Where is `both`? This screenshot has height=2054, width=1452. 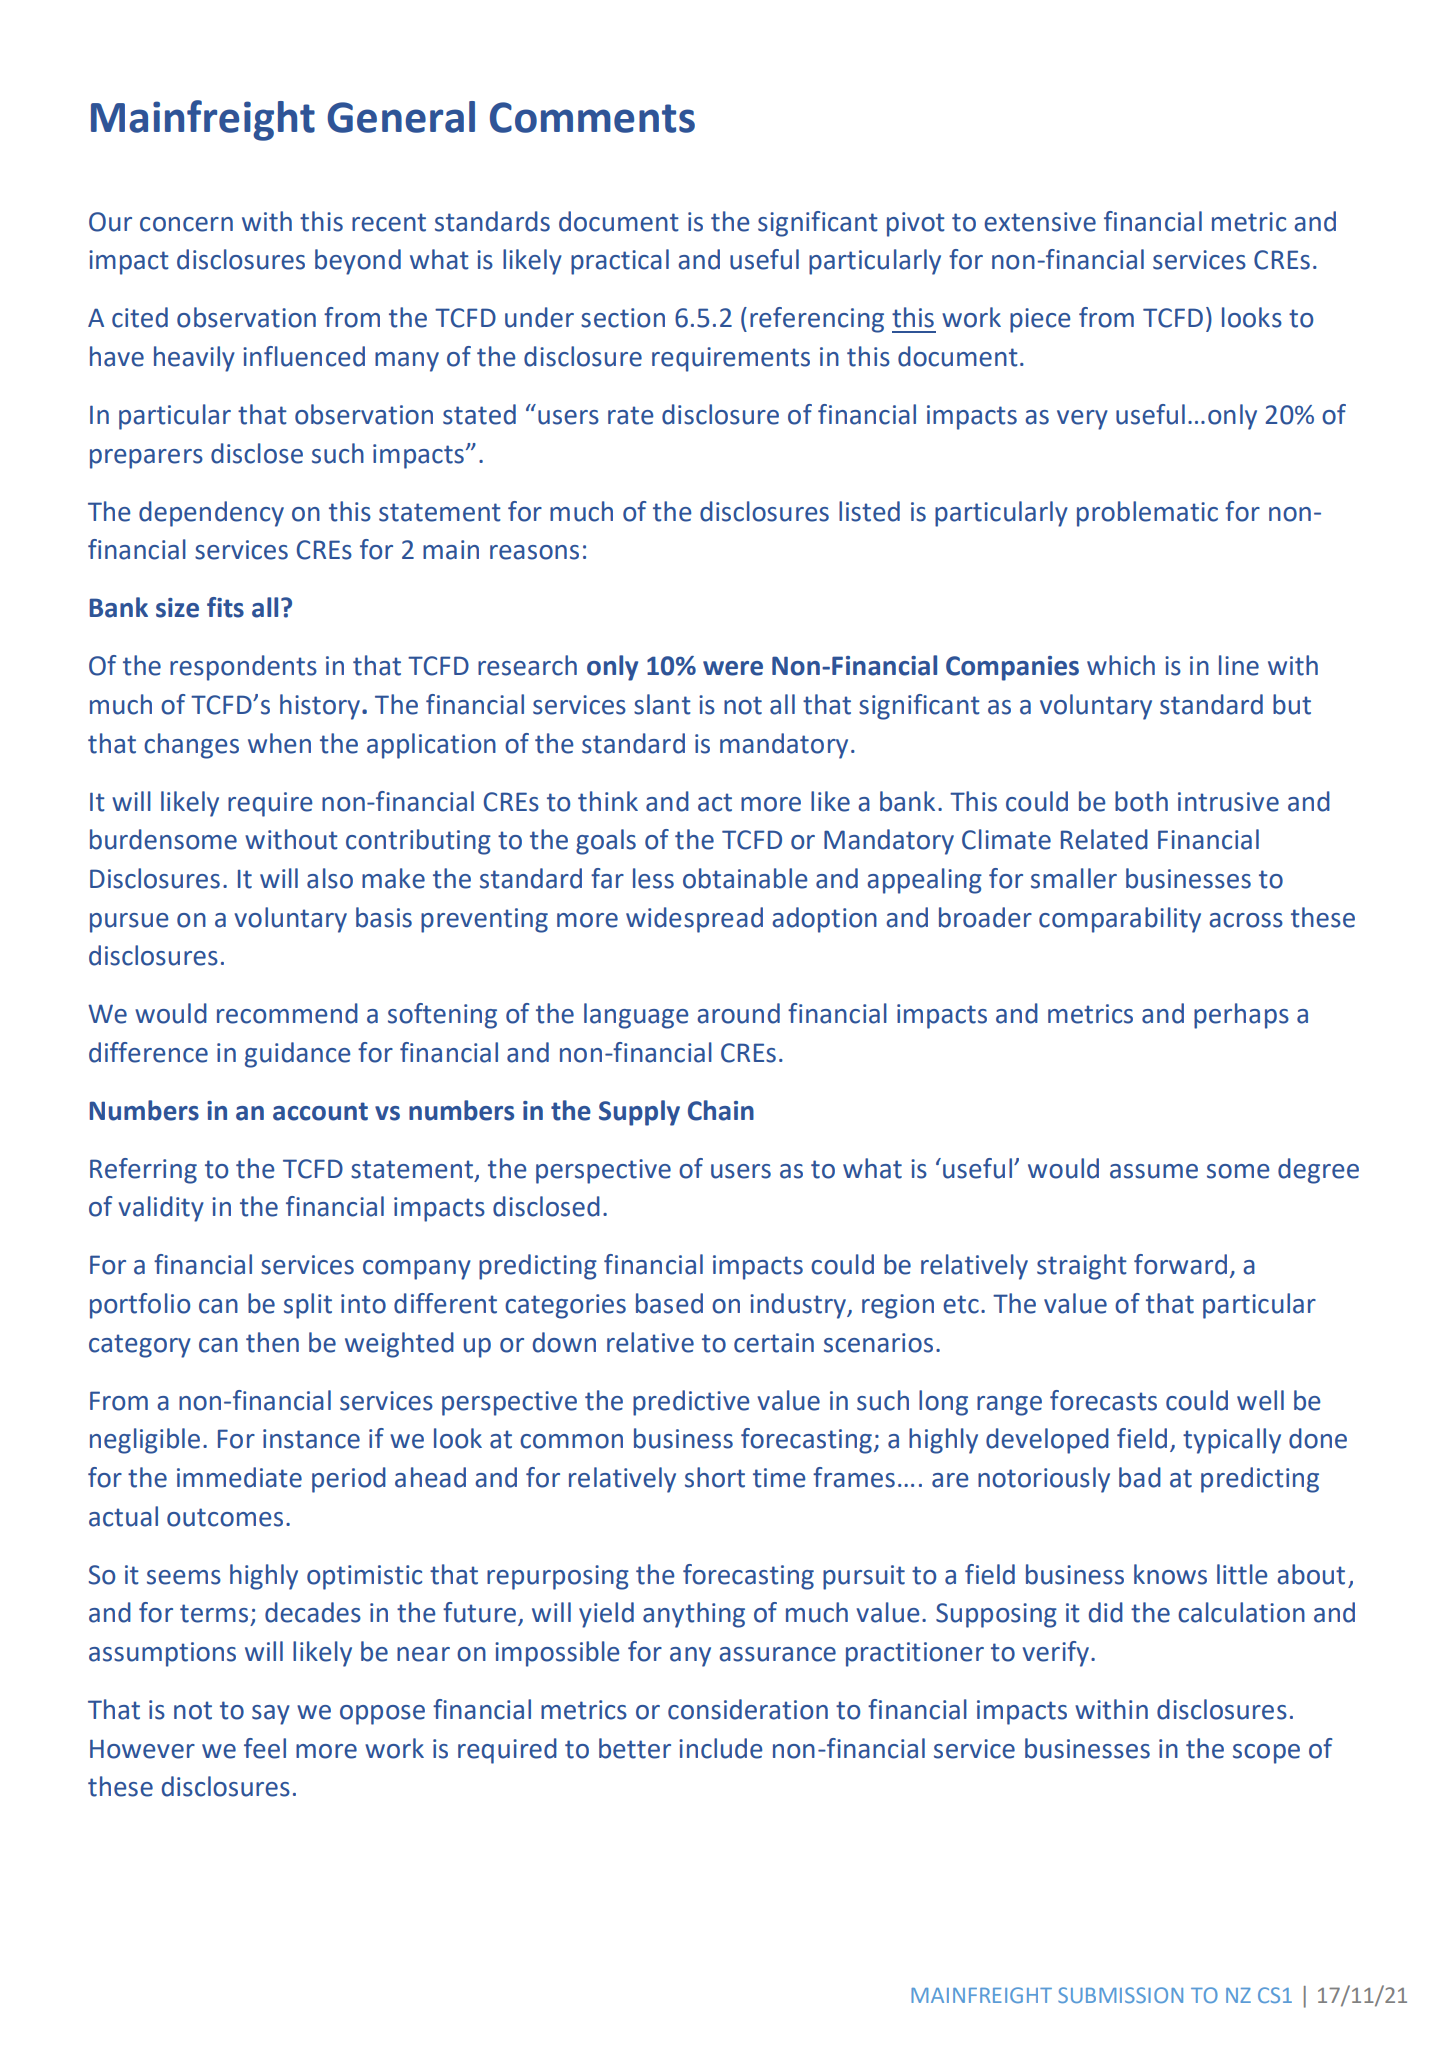
both is located at coordinates (1141, 801).
